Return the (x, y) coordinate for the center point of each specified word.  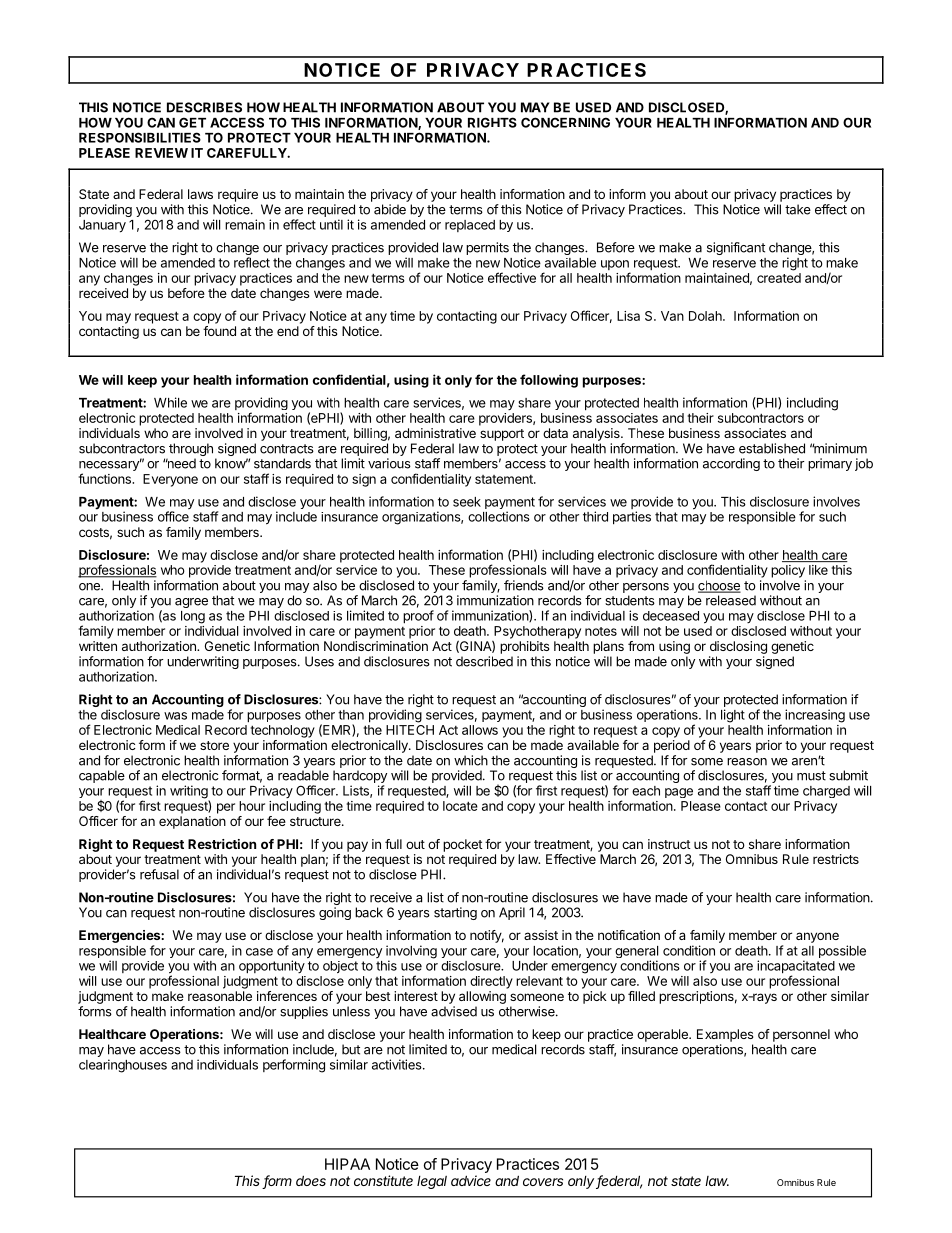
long (193, 617)
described (484, 661)
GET (192, 122)
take (798, 209)
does (311, 1180)
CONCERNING (565, 122)
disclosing (738, 647)
